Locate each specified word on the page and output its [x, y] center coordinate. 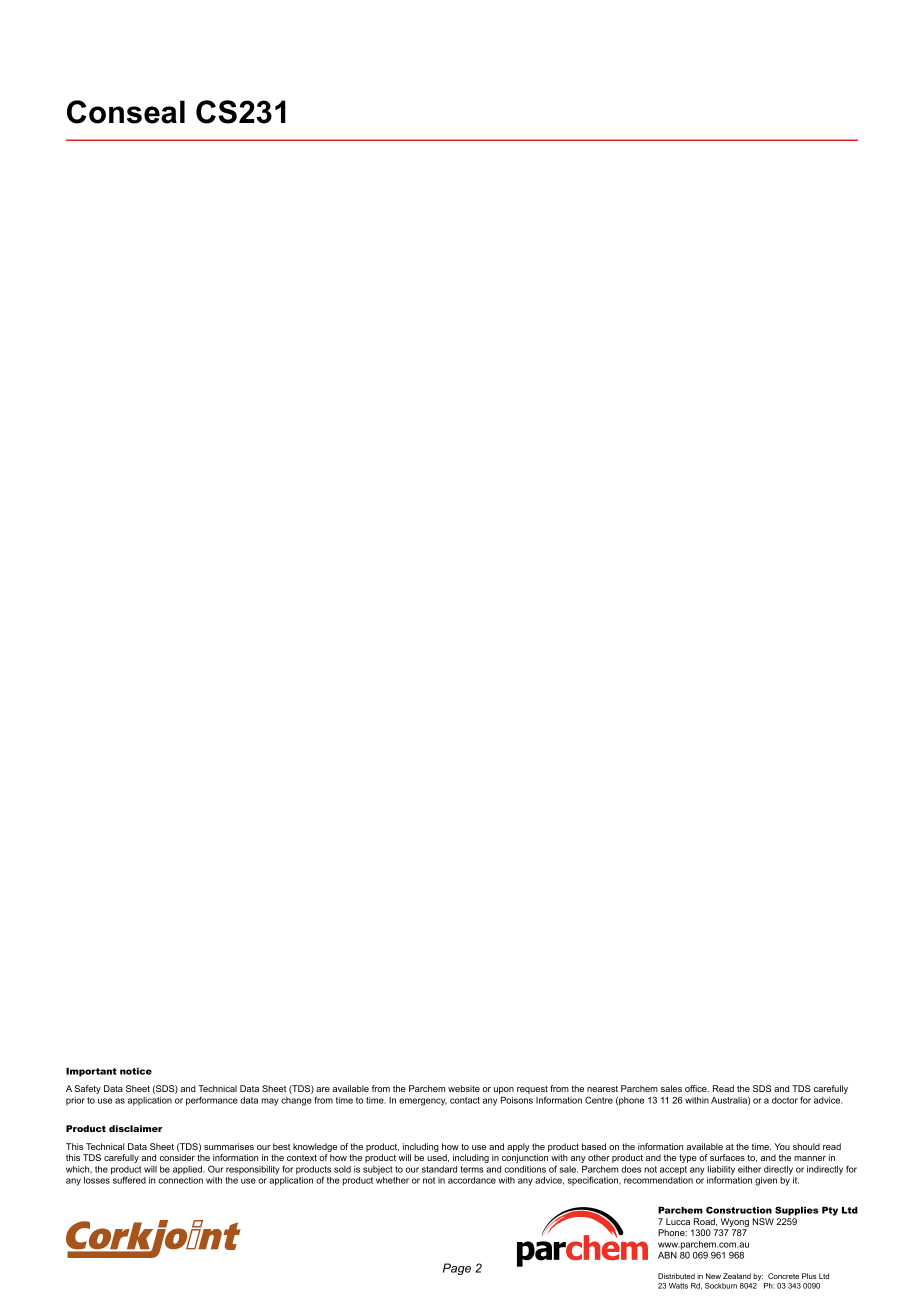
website [464, 1088]
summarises [229, 1146]
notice [136, 1071]
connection [180, 1180]
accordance [472, 1180]
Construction [739, 1210]
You [782, 1146]
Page [457, 1269]
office [697, 1088]
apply [518, 1149]
